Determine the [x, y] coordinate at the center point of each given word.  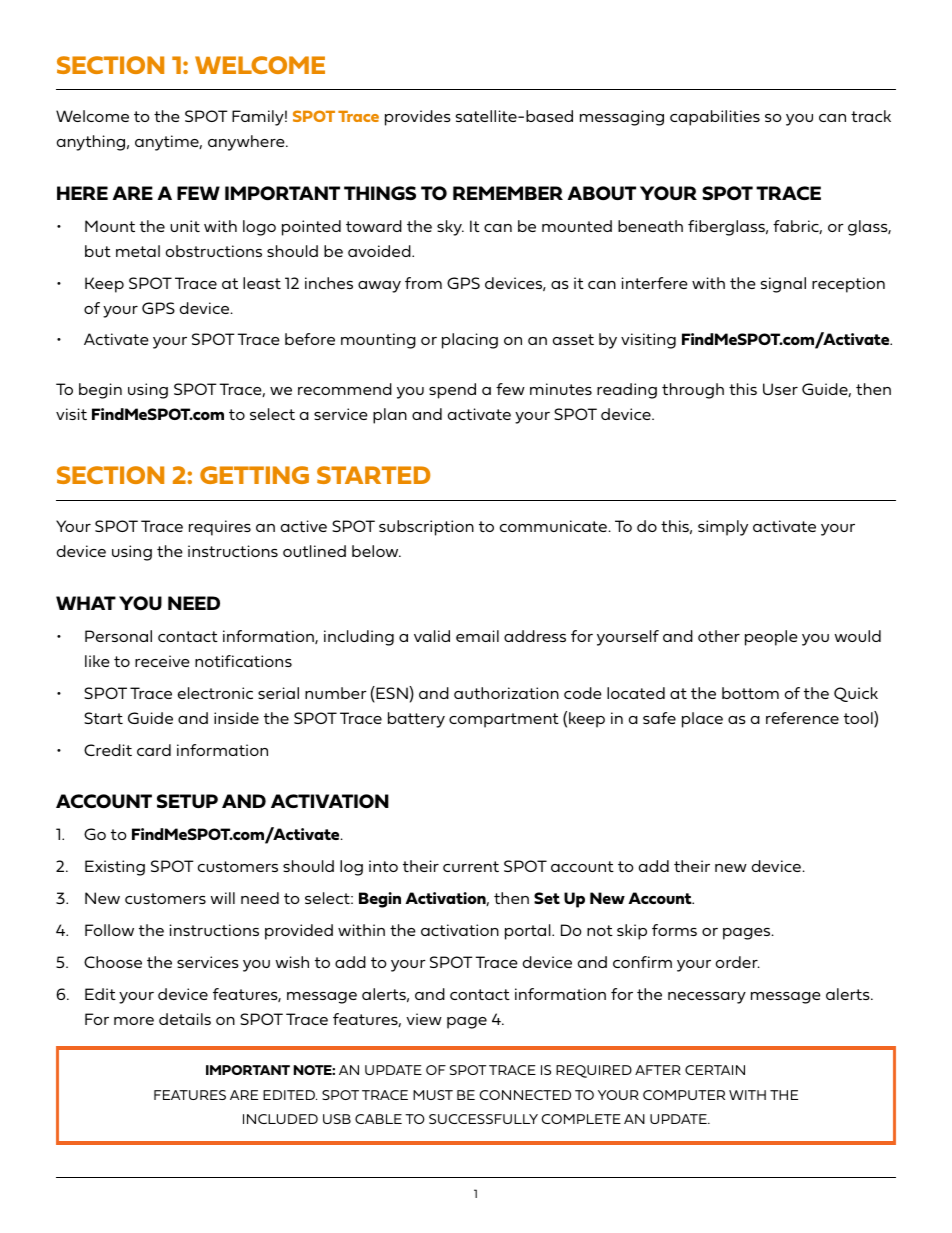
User [780, 389]
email [477, 636]
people [771, 638]
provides [418, 118]
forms [674, 930]
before [310, 339]
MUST [433, 1095]
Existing [115, 868]
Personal [118, 636]
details [185, 1019]
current [471, 866]
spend [452, 391]
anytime [168, 143]
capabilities [715, 118]
